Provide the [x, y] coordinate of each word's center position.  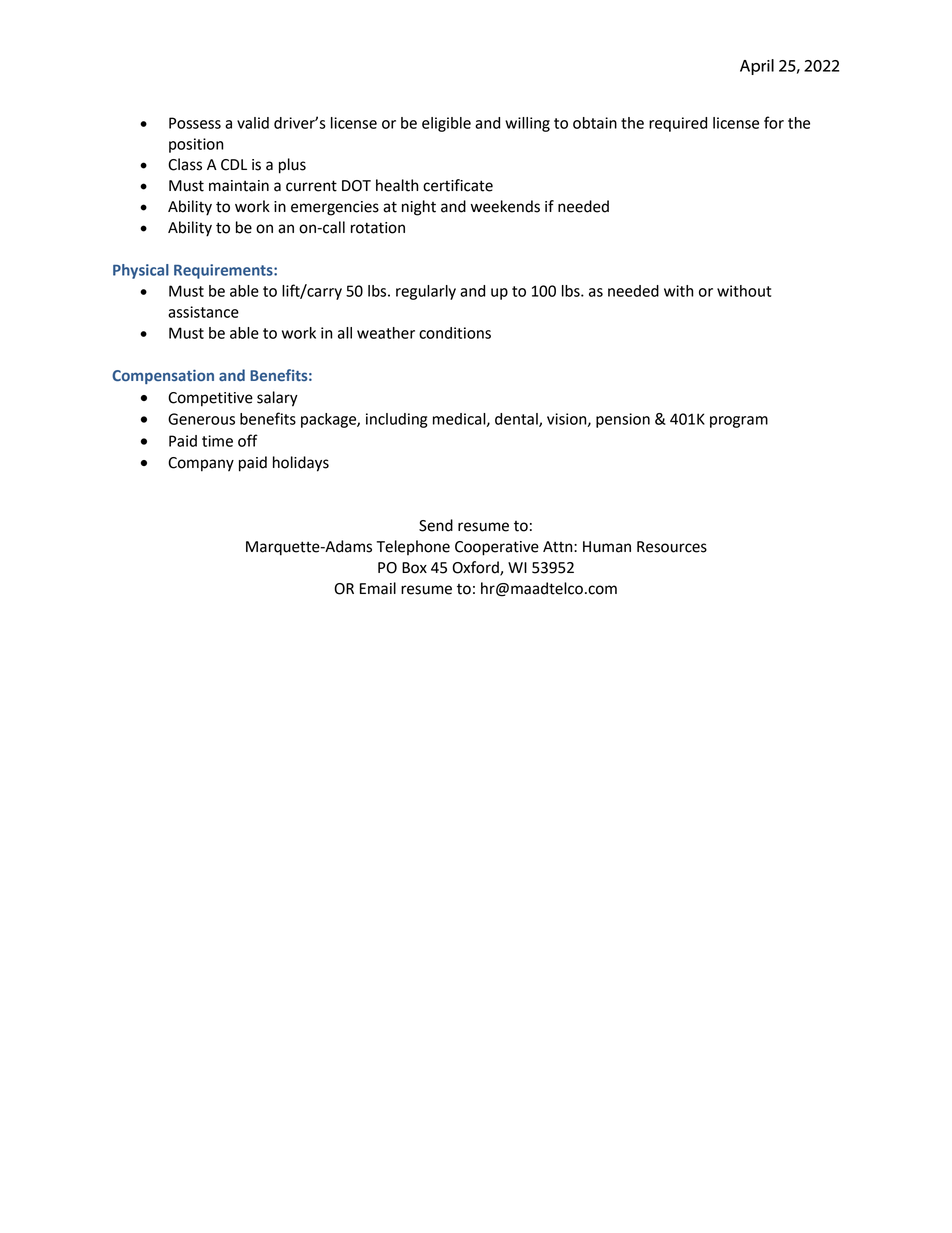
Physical [141, 271]
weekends [505, 206]
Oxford [476, 568]
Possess [195, 123]
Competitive [210, 399]
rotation [378, 228]
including [396, 420]
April [757, 67]
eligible [446, 124]
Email [378, 588]
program [739, 422]
